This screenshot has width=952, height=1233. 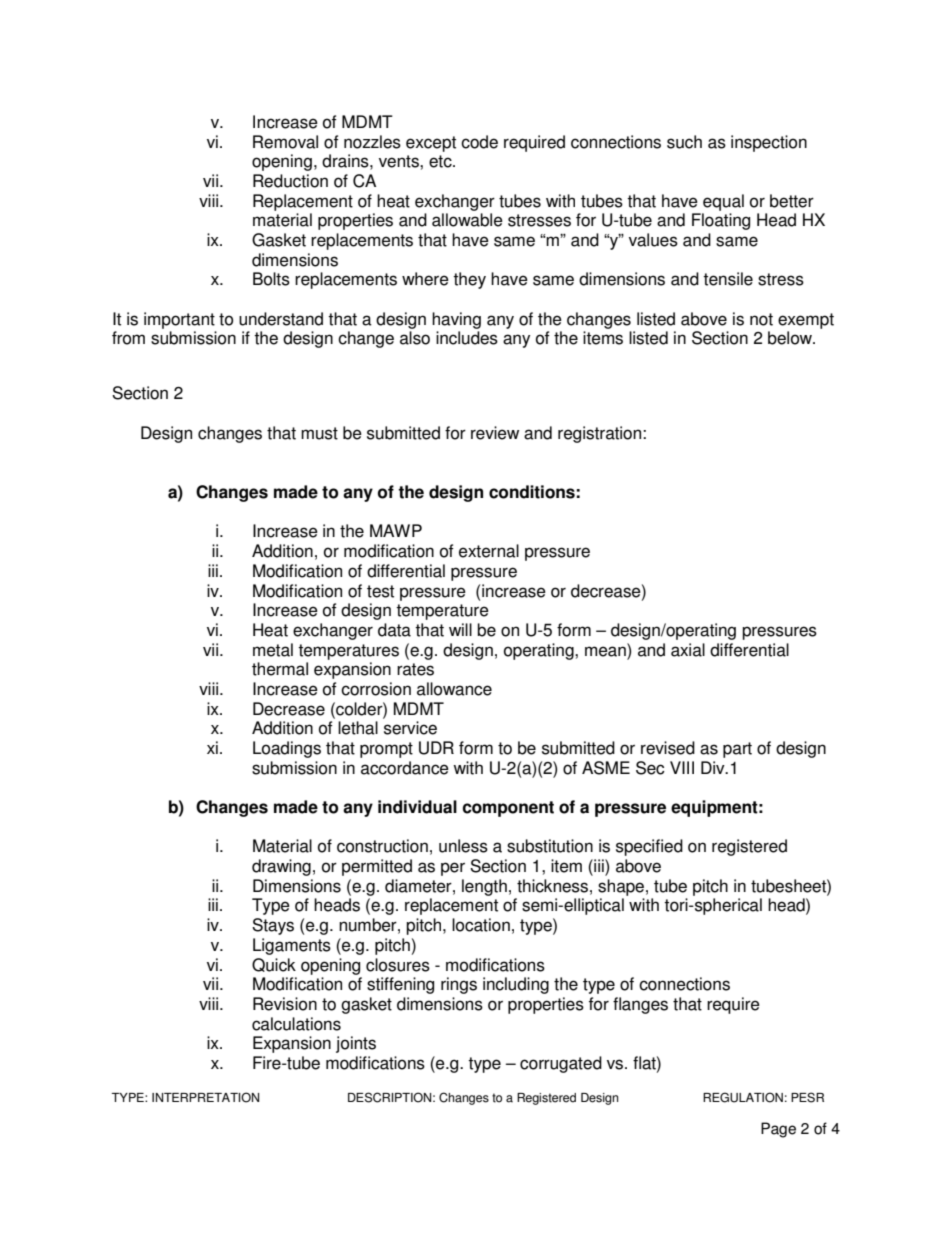 What do you see at coordinates (287, 749) in the screenshot?
I see `Loadings` at bounding box center [287, 749].
